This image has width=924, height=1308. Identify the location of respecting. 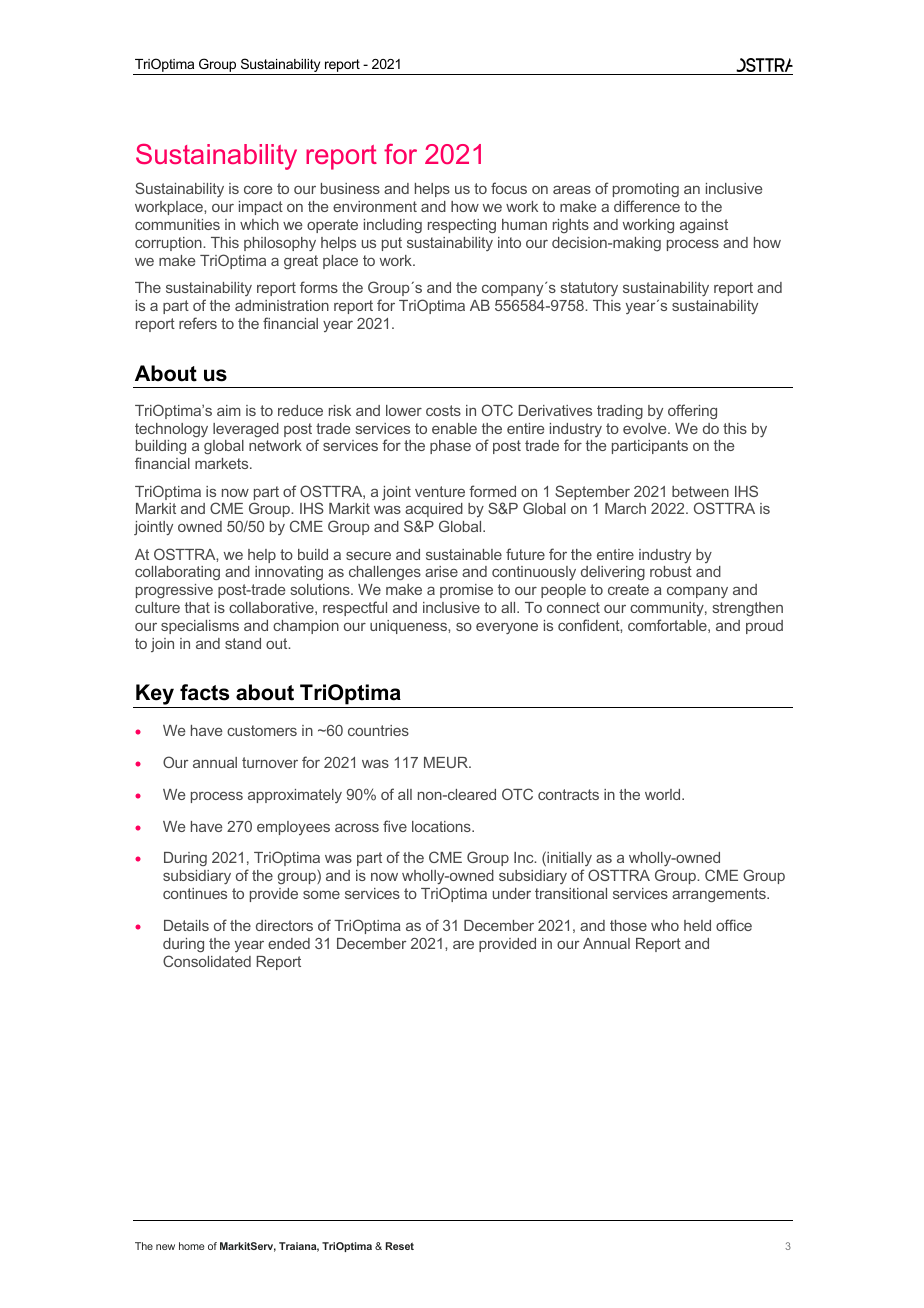
(462, 226).
